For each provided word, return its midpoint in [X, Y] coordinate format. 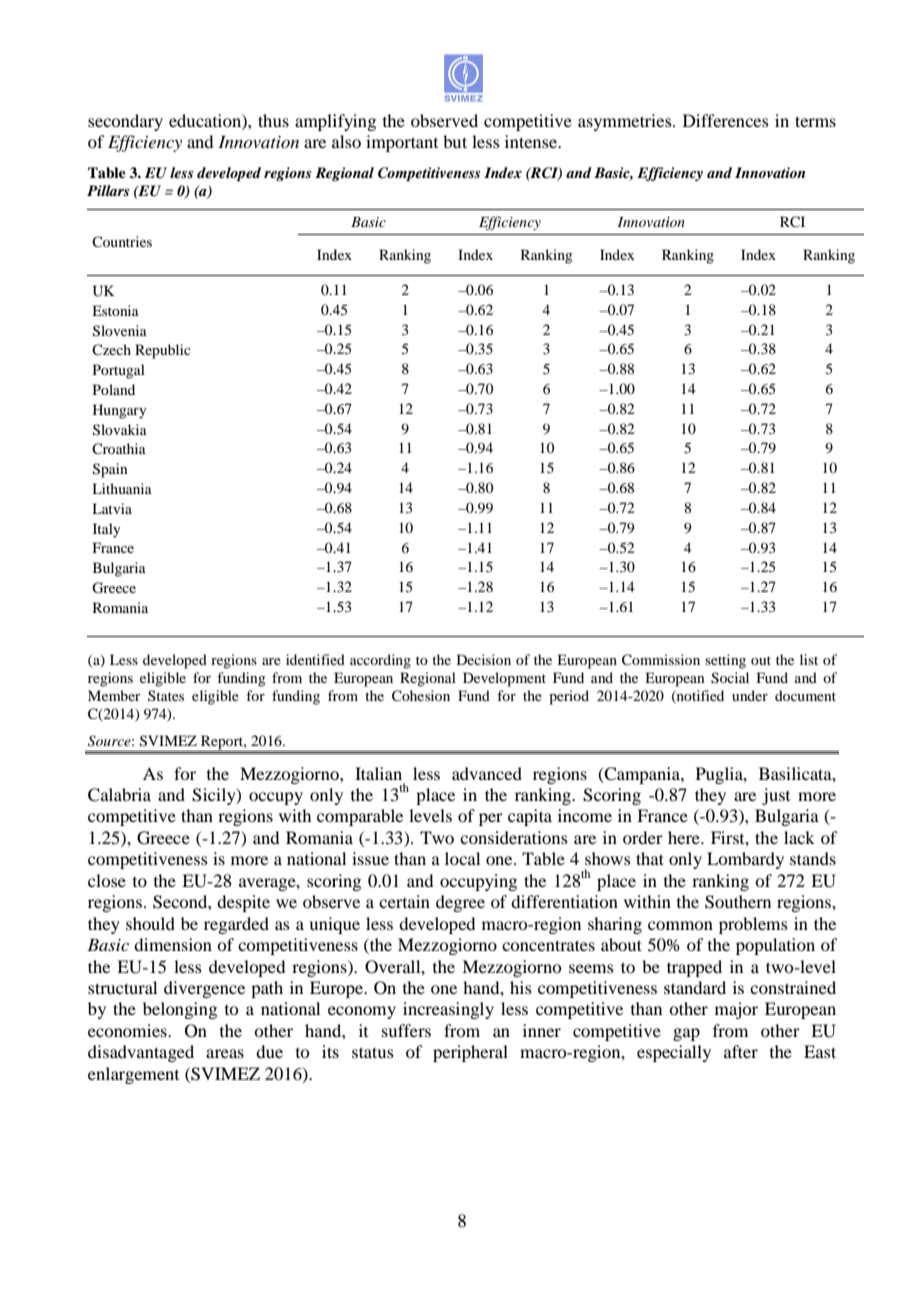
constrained [793, 987]
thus [273, 120]
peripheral [470, 1053]
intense [532, 141]
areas [225, 1053]
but [455, 141]
